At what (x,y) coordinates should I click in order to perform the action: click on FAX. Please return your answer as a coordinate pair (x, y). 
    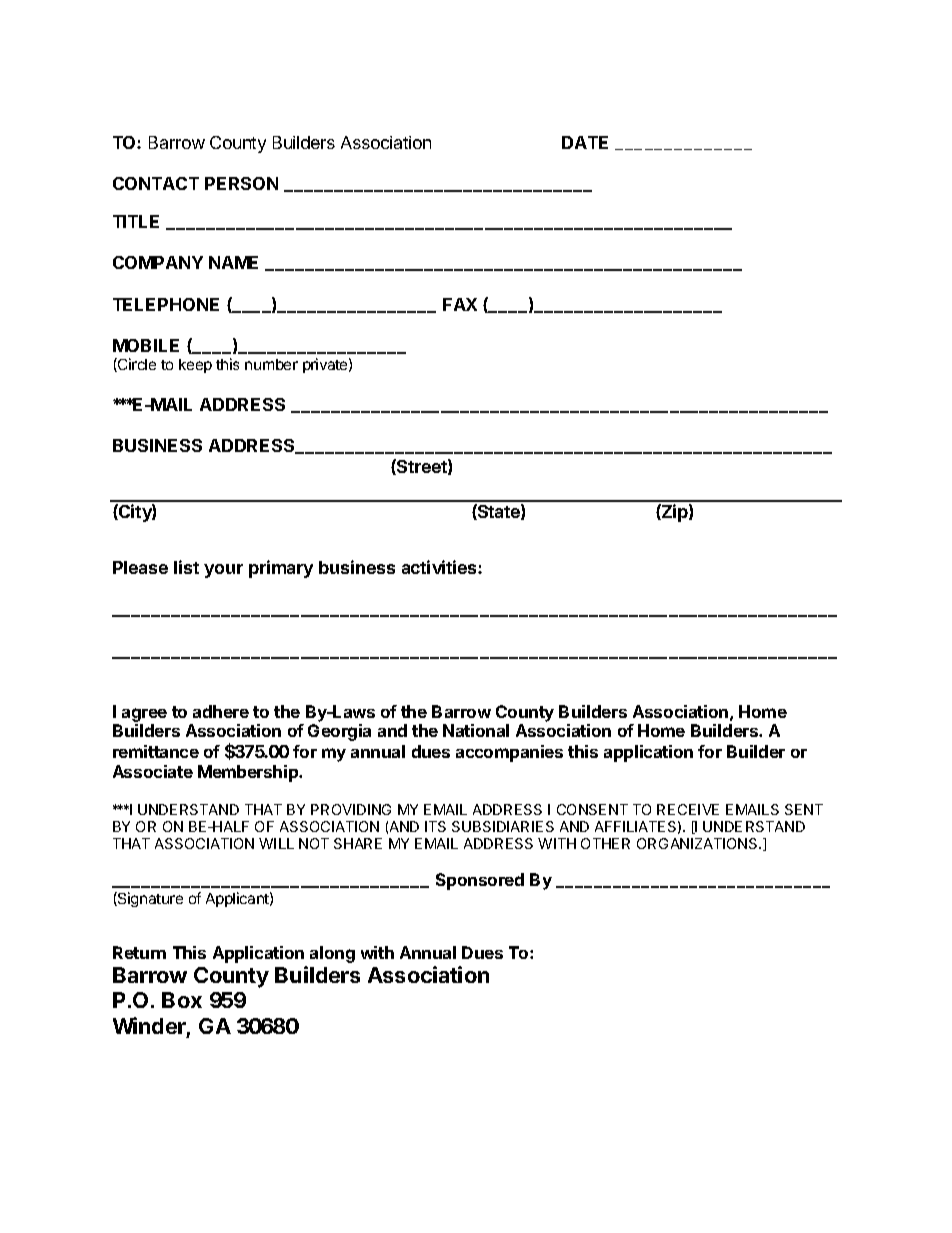
    Looking at the image, I should click on (460, 304).
